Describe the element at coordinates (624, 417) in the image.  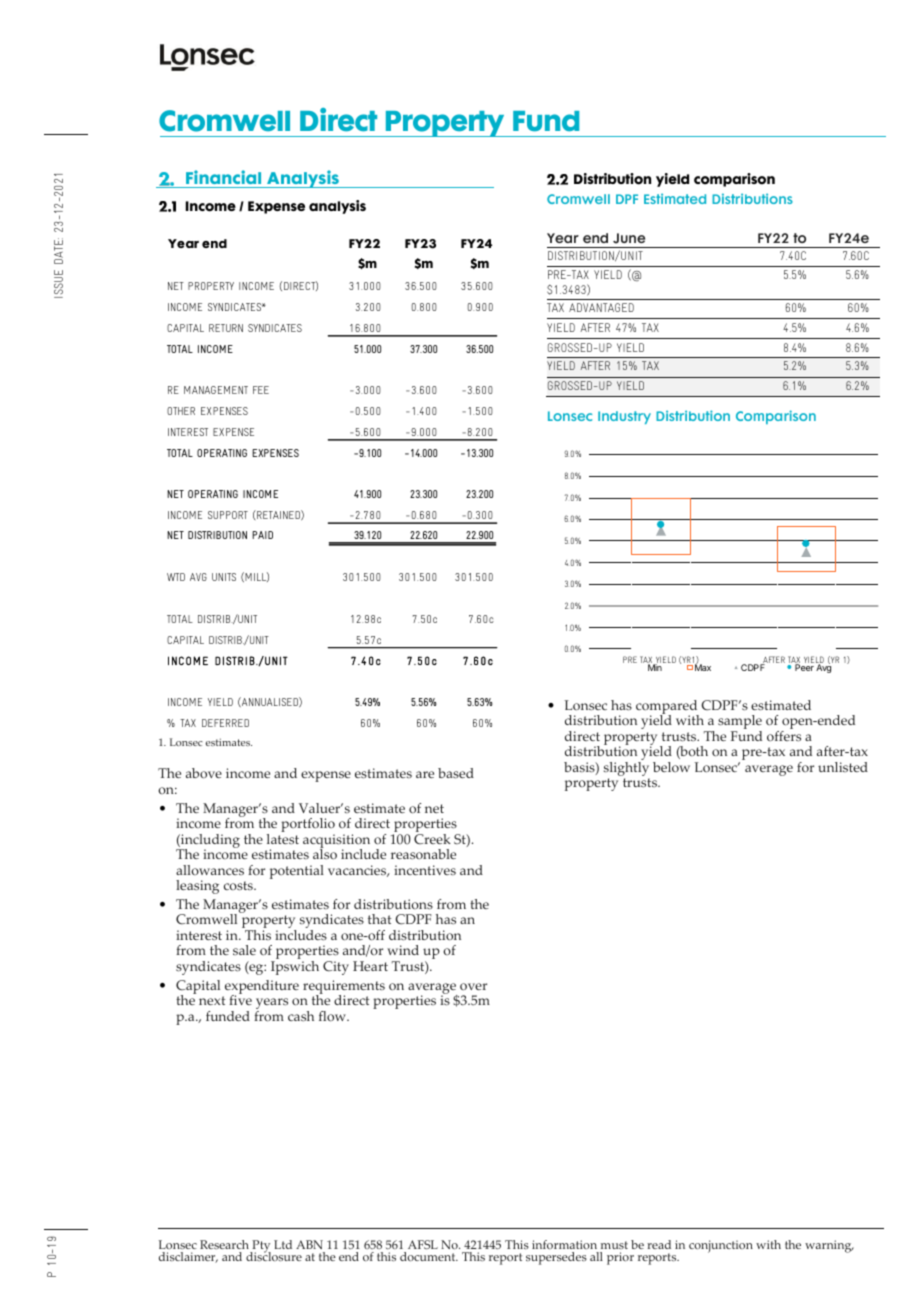
I see `Industry` at that location.
